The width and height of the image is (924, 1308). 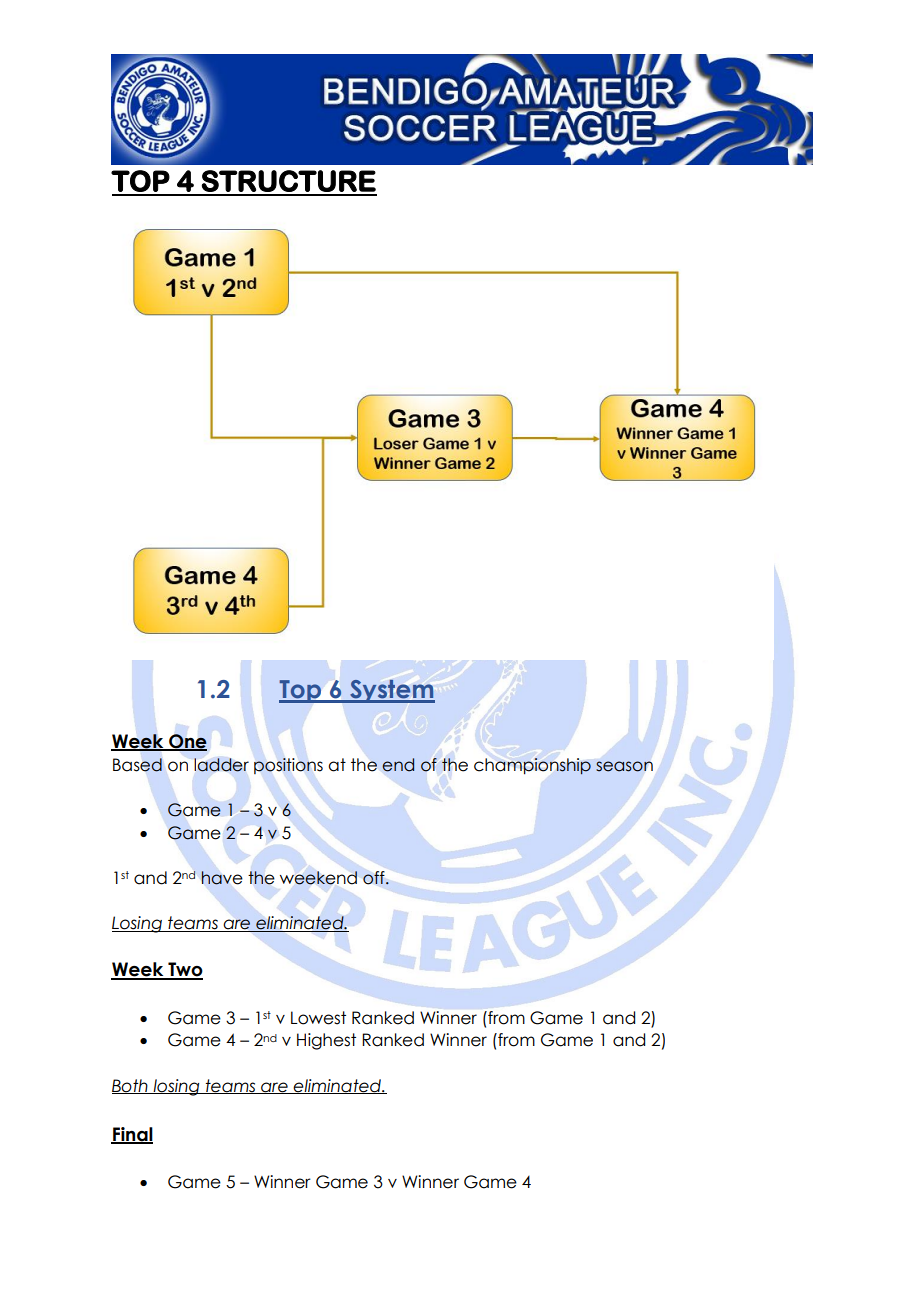 I want to click on Final, so click(x=132, y=1135).
